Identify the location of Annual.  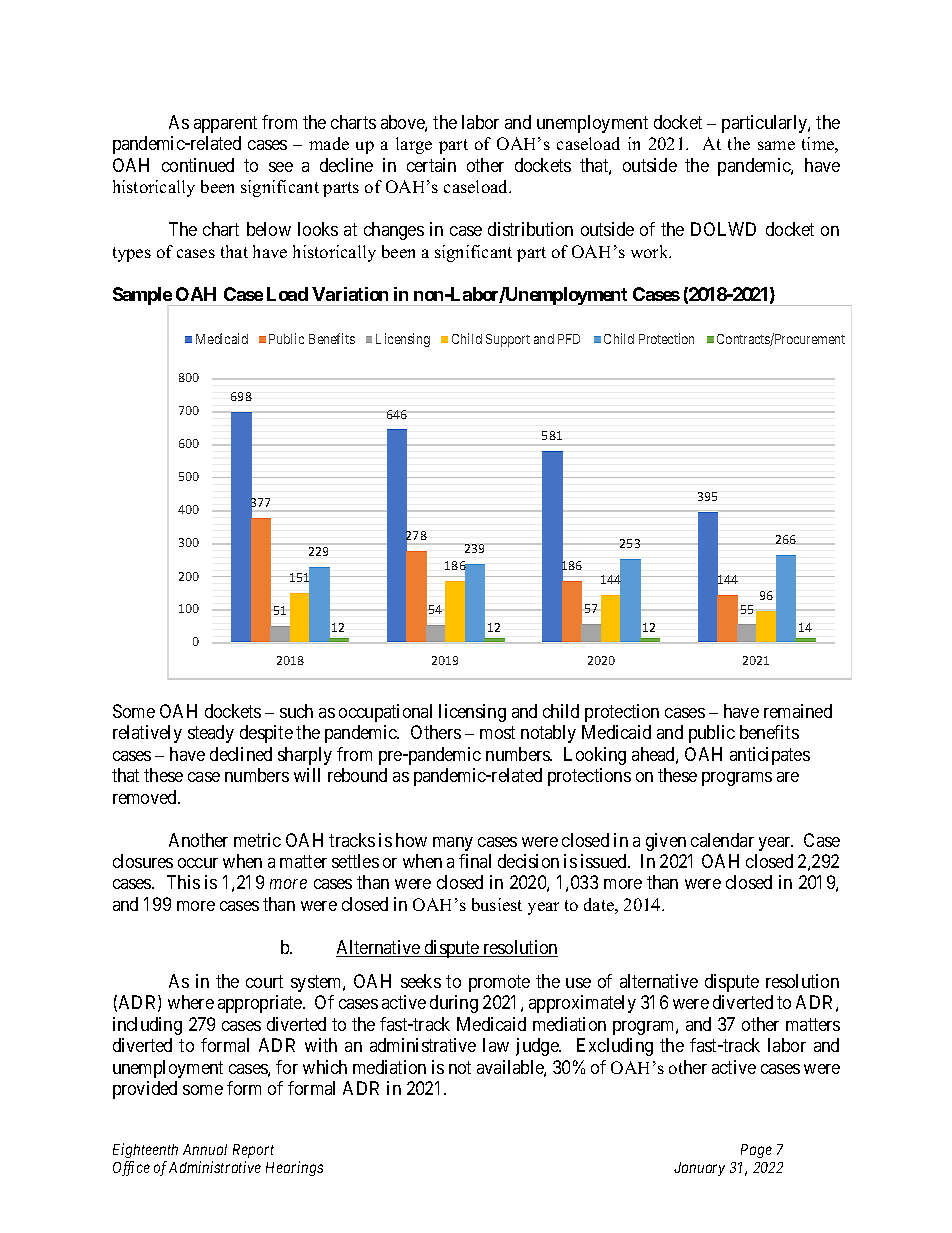
(205, 1149).
